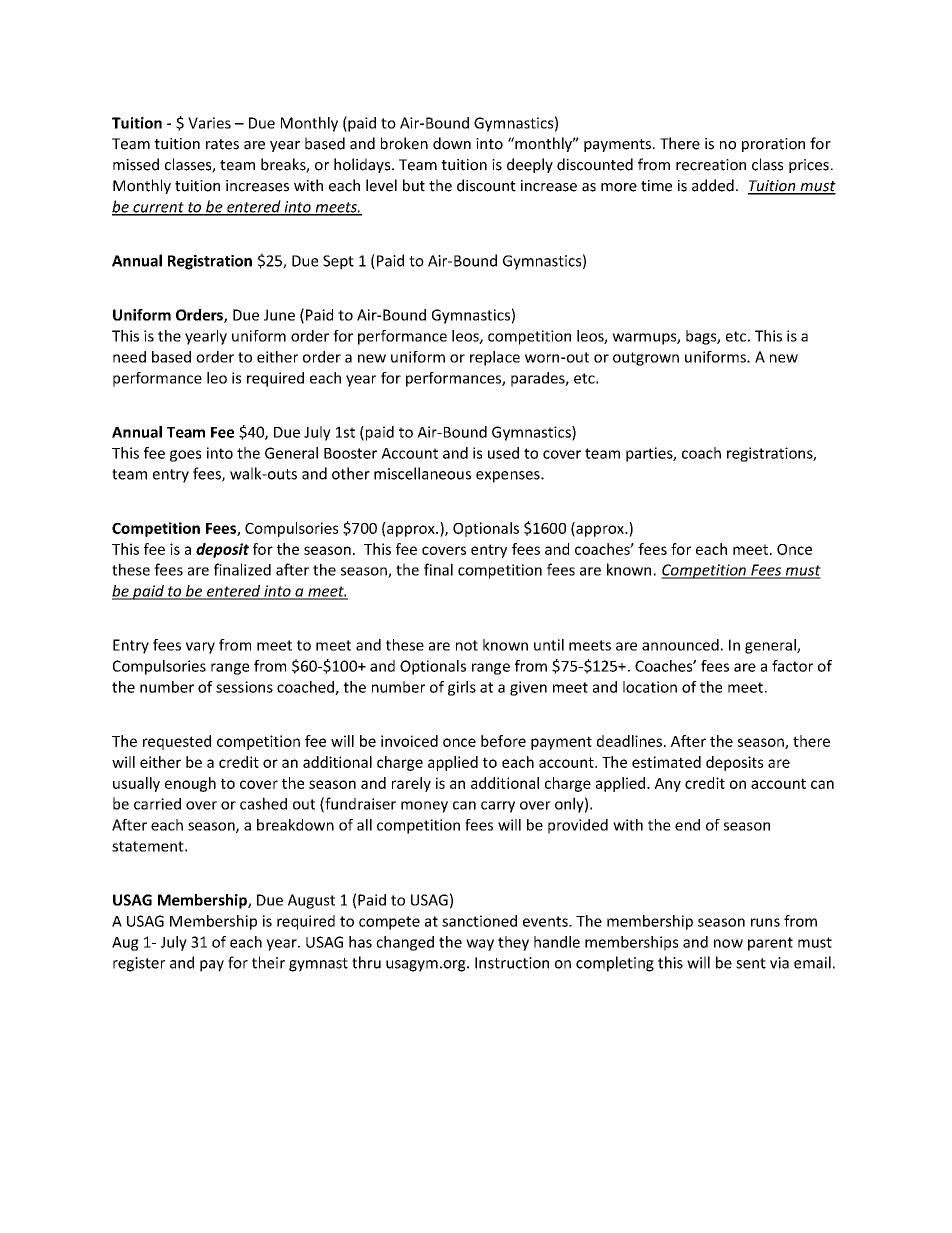 The height and width of the image is (1233, 952). What do you see at coordinates (503, 741) in the image?
I see `before` at bounding box center [503, 741].
